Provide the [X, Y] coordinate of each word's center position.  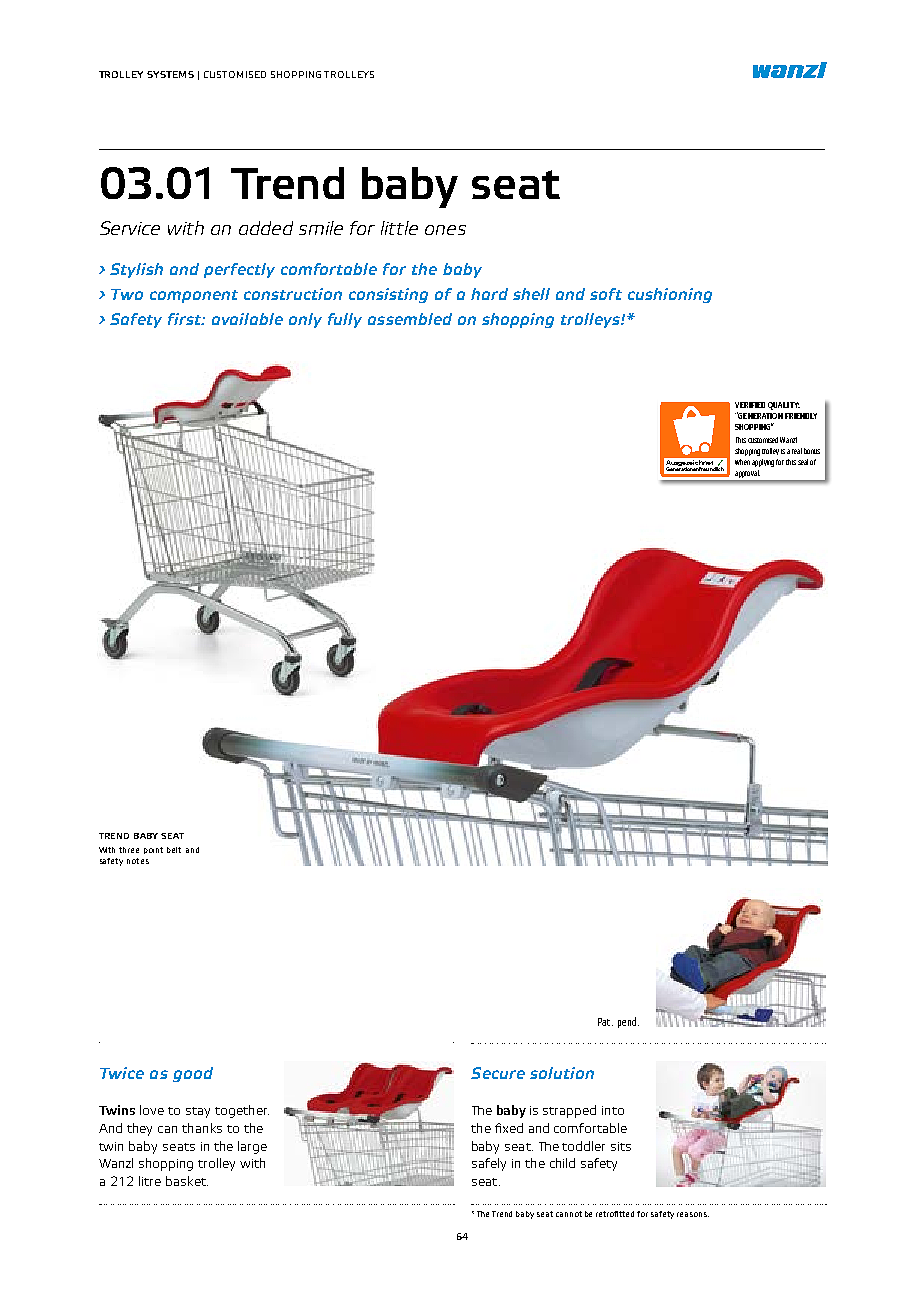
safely [489, 1164]
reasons [693, 1214]
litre [150, 1181]
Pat [605, 1022]
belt [174, 850]
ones [445, 230]
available [247, 319]
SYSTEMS [170, 74]
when [742, 462]
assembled [410, 319]
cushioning [670, 295]
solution [562, 1073]
